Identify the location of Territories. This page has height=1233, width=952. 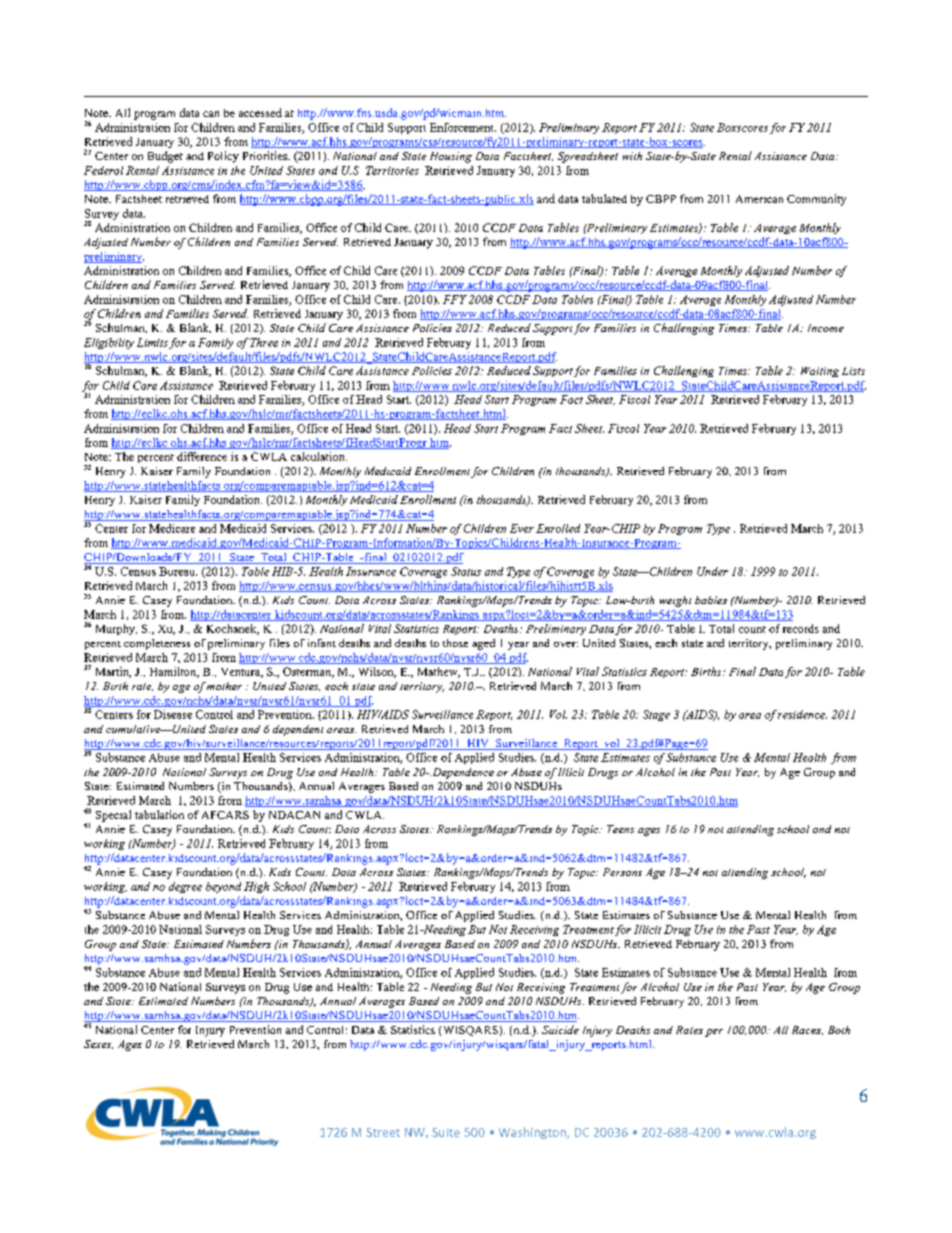
(392, 170).
